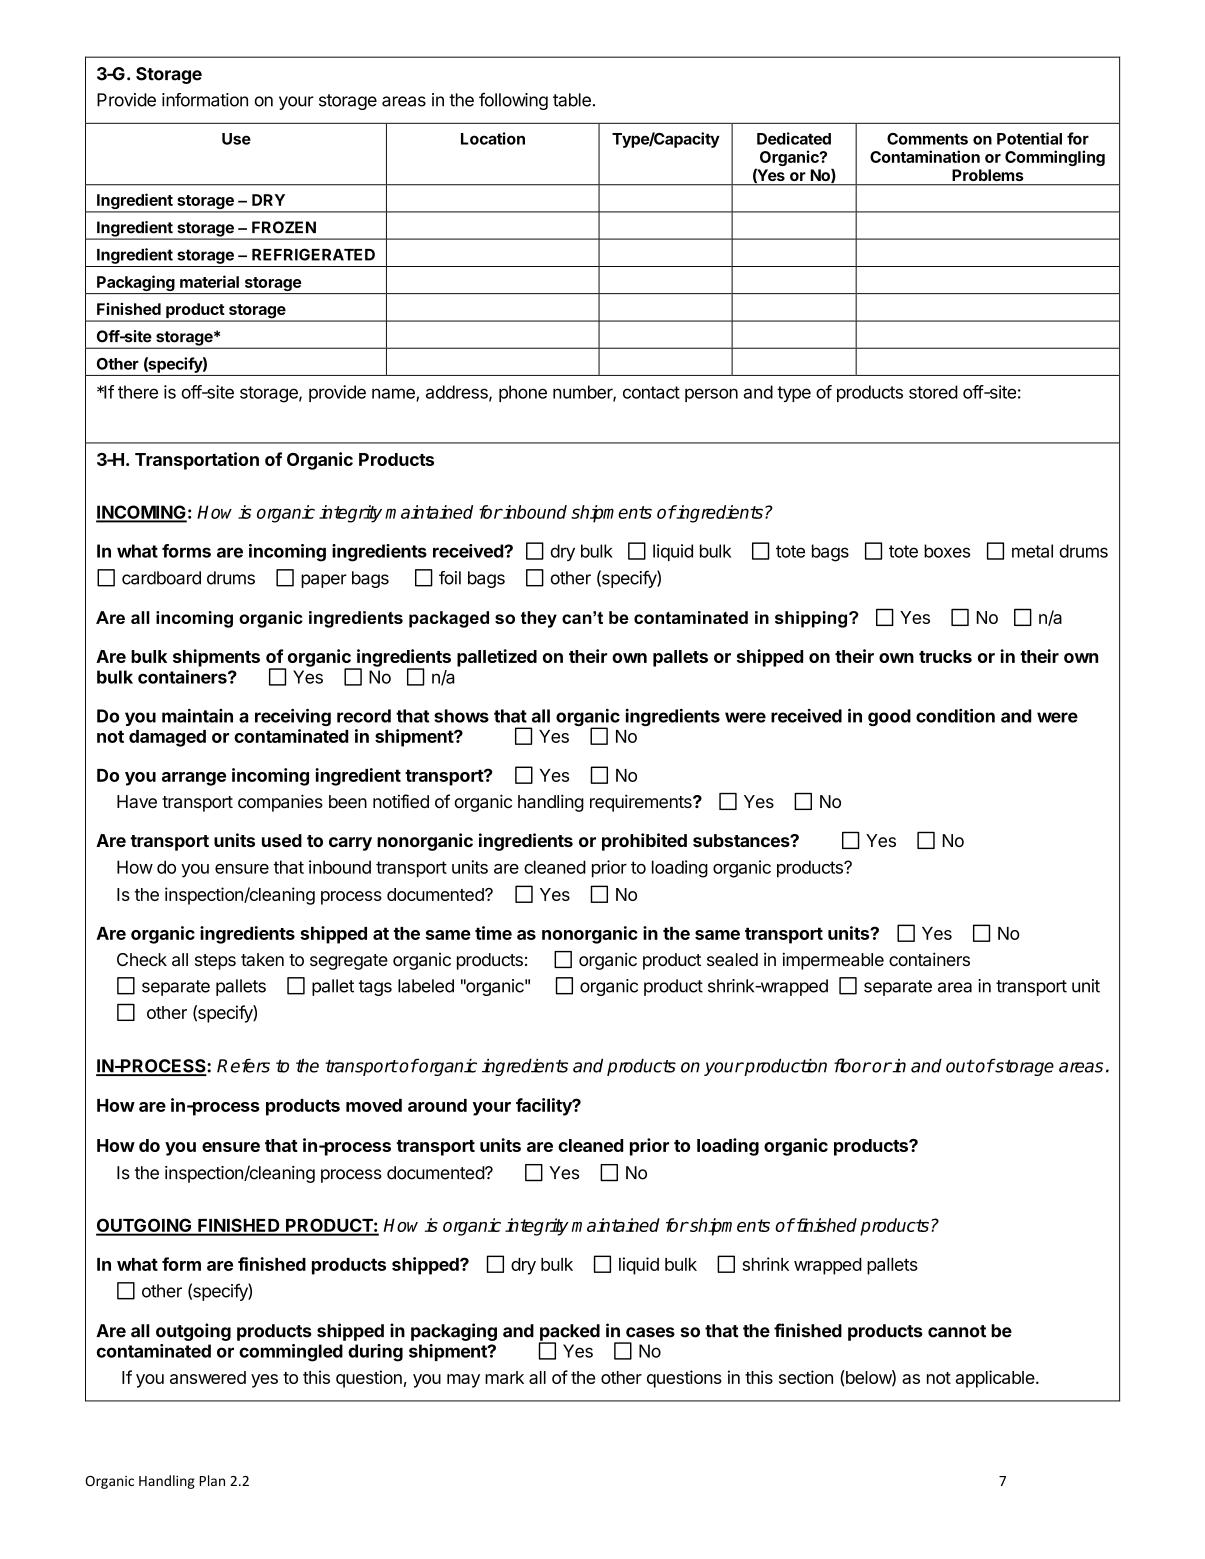 Image resolution: width=1205 pixels, height=1559 pixels. Describe the element at coordinates (889, 717) in the document. I see `good` at that location.
